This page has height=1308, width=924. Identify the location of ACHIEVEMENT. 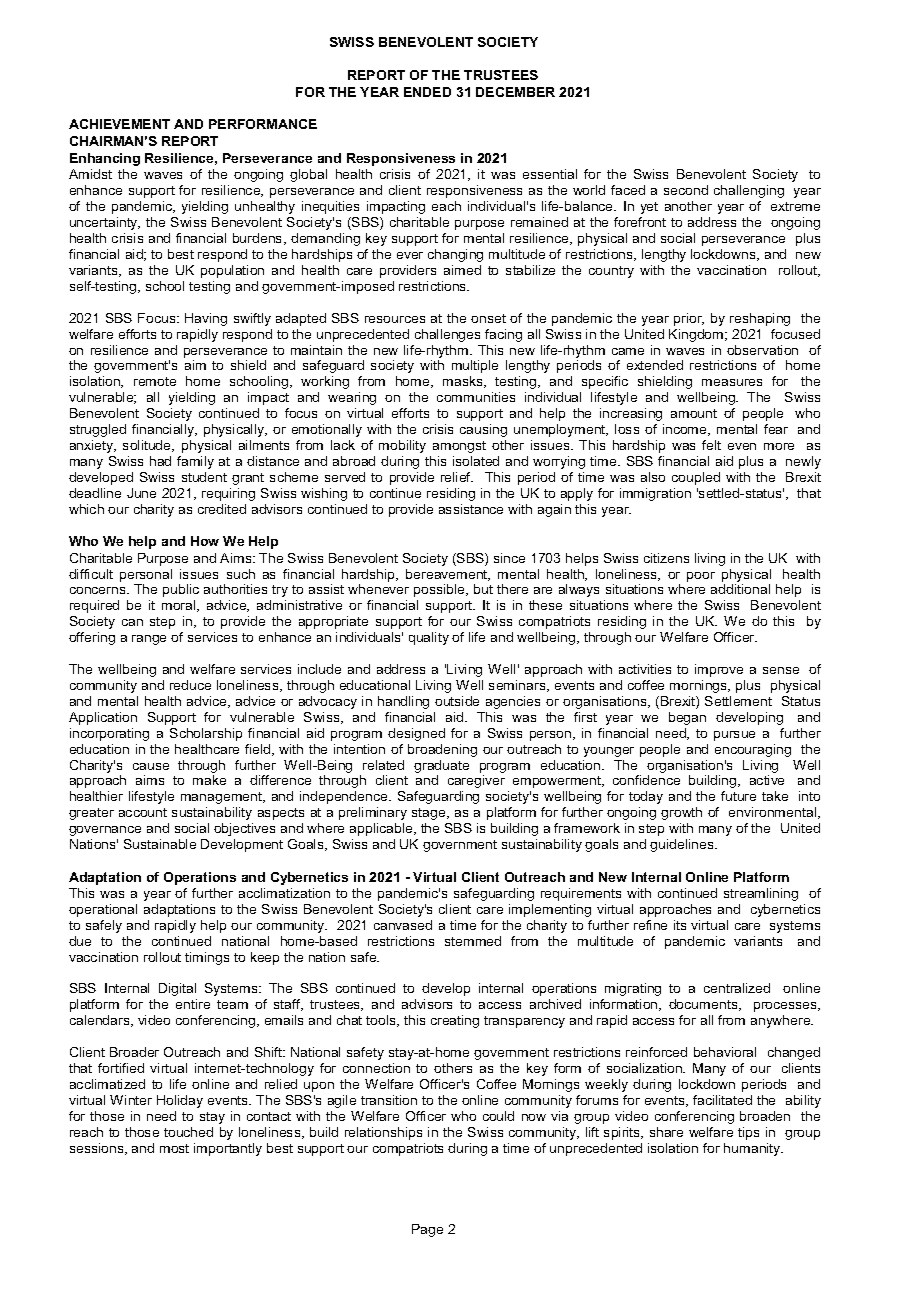
(119, 124).
